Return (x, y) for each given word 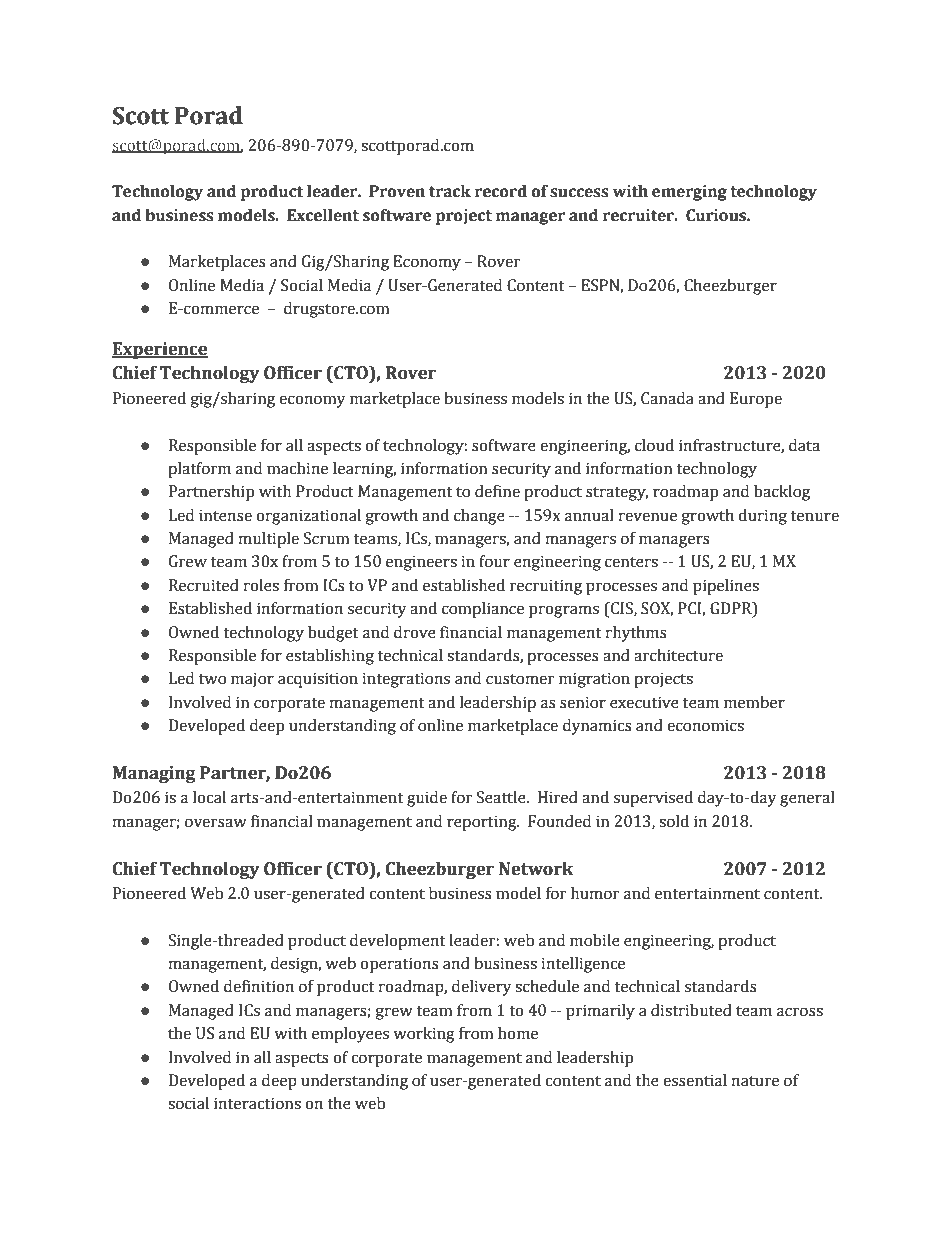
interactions (257, 1103)
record (501, 191)
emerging (689, 193)
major (252, 680)
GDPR (732, 609)
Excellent (323, 215)
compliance (483, 610)
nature (755, 1081)
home (518, 1033)
